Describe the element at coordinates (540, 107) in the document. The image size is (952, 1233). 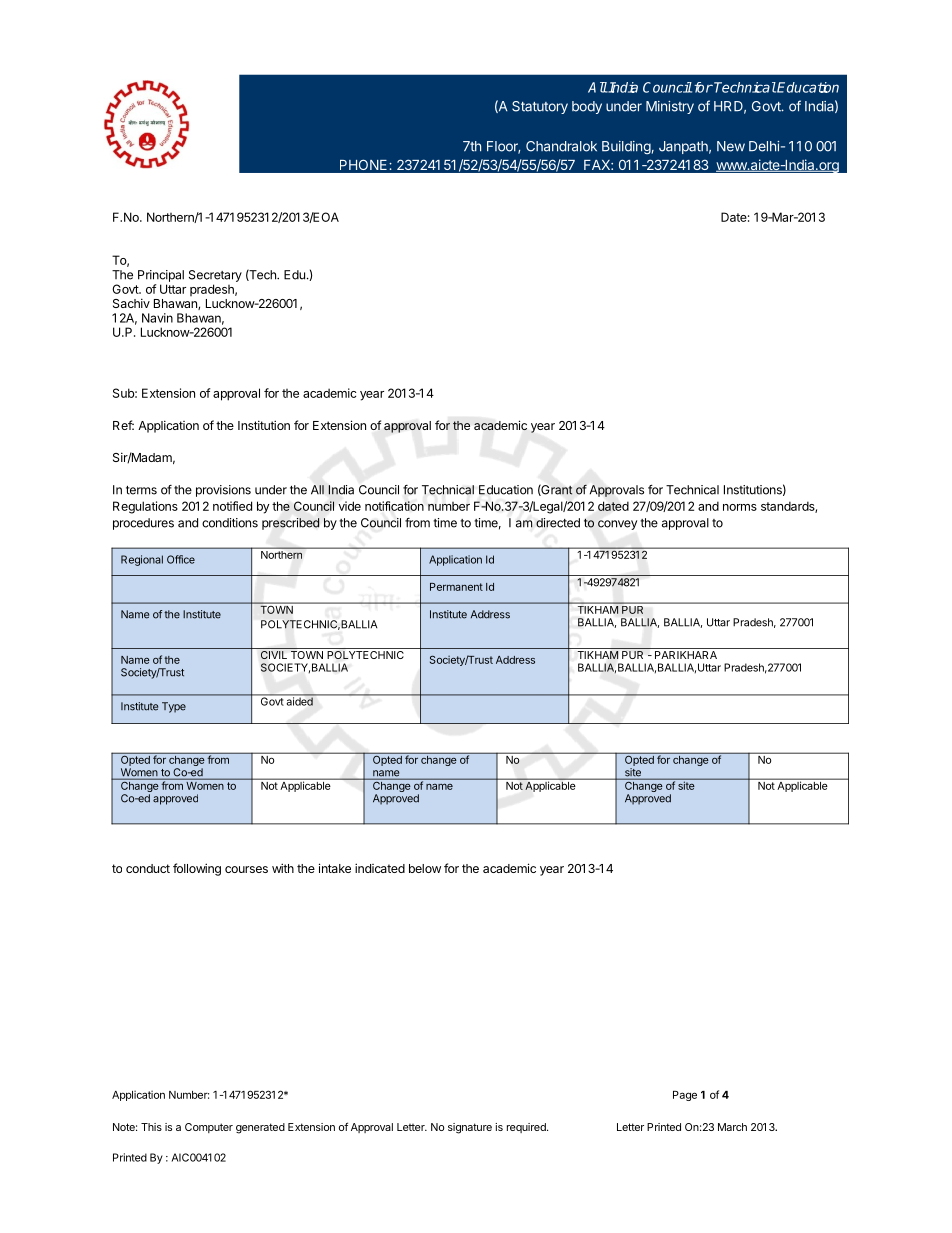
I see `Statutory` at that location.
